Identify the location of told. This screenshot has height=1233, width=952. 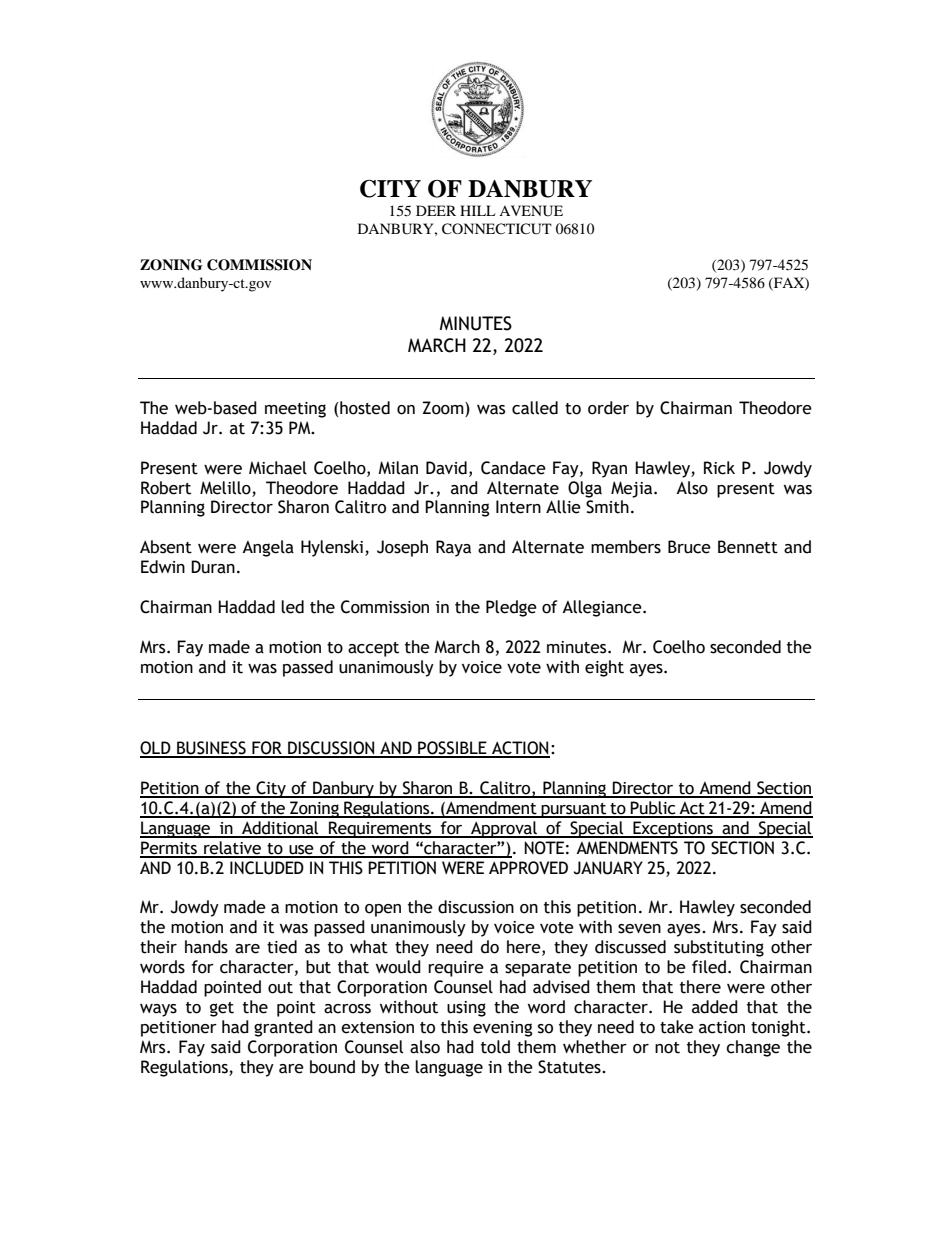
(495, 1047).
